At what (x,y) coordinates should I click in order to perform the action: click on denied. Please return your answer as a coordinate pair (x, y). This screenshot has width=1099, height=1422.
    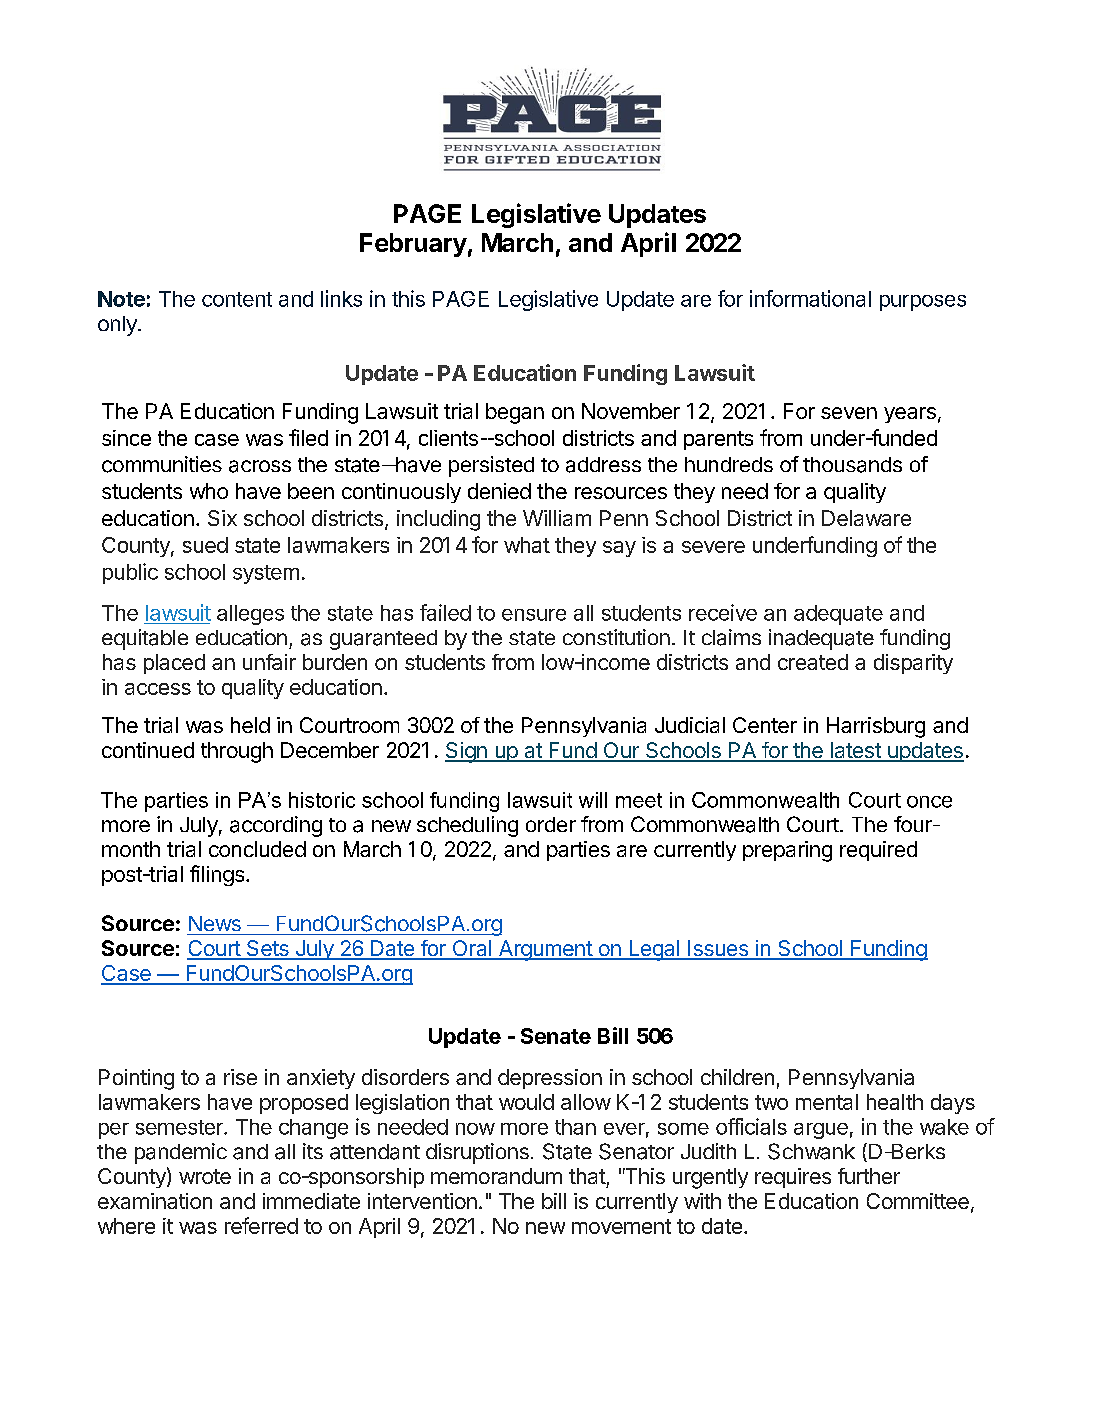
    Looking at the image, I should click on (499, 491).
